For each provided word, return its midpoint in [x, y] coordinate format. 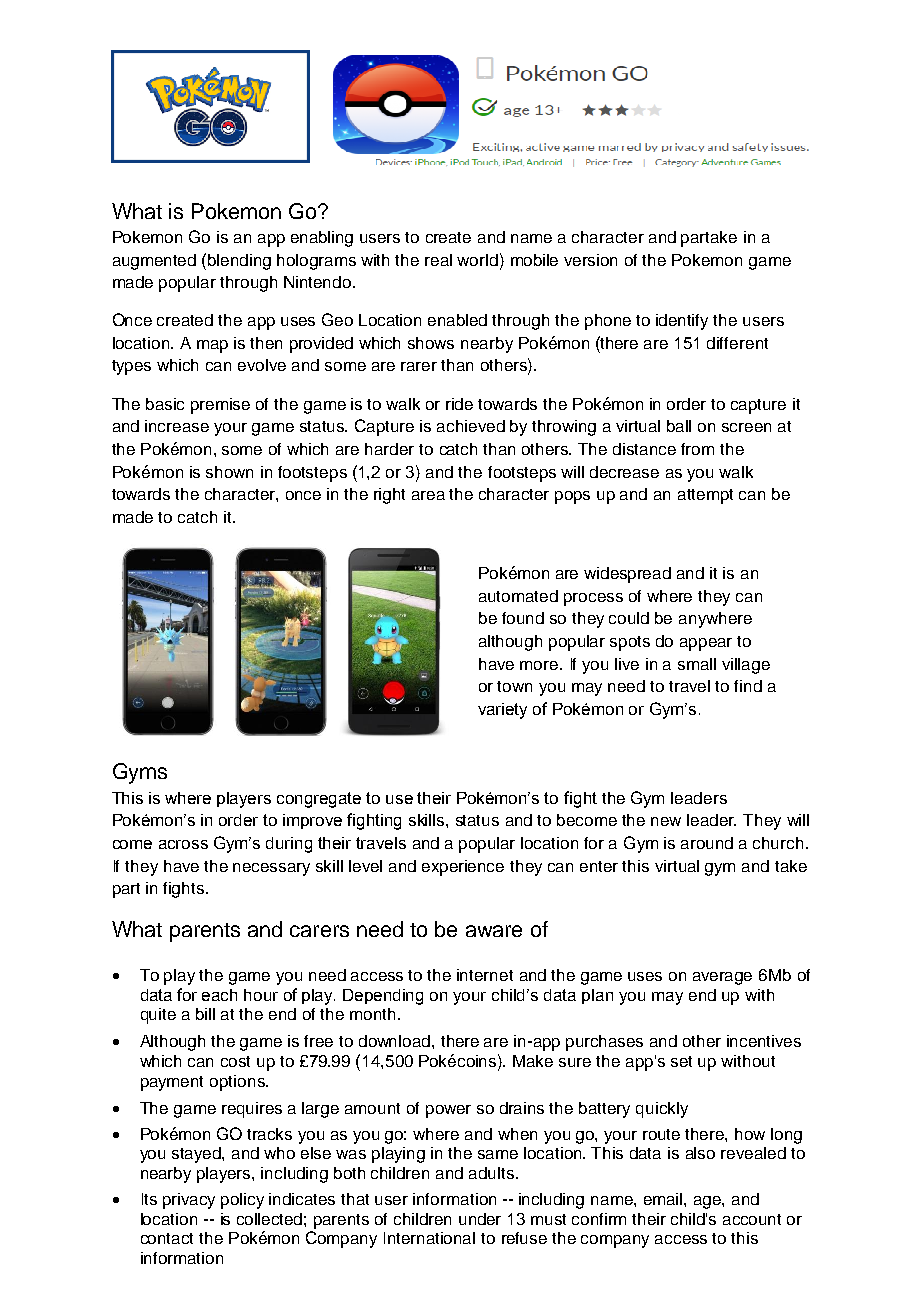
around [707, 843]
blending [239, 262]
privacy [189, 1201]
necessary [271, 869]
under [480, 1219]
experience [463, 868]
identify [682, 322]
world [477, 260]
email [664, 1199]
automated [518, 596]
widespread [627, 575]
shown [229, 472]
